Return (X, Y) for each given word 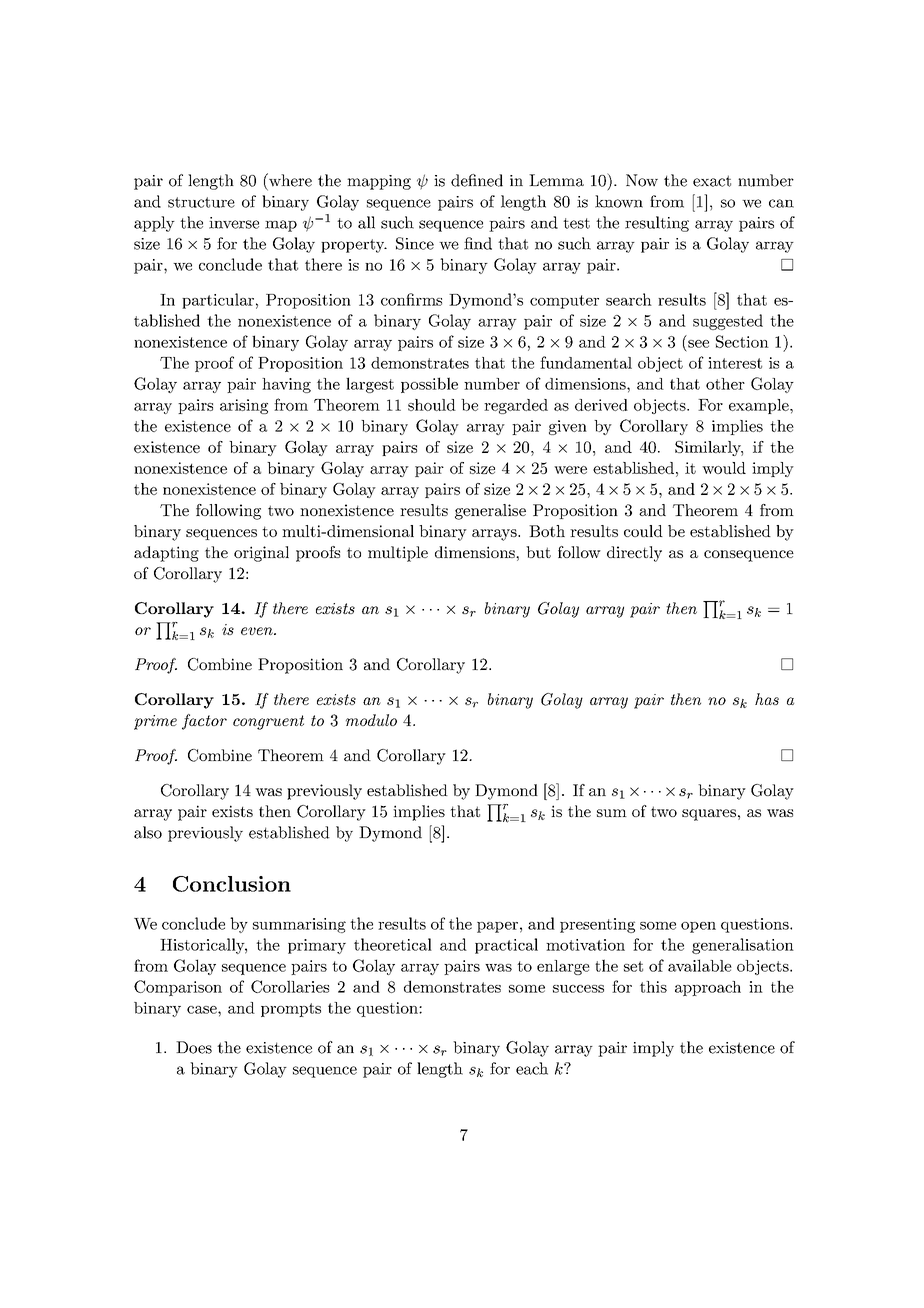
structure (201, 202)
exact (712, 181)
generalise (490, 512)
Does (194, 1047)
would (724, 468)
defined (477, 180)
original (261, 554)
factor (204, 722)
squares (709, 815)
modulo (371, 720)
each (532, 1068)
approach (708, 988)
